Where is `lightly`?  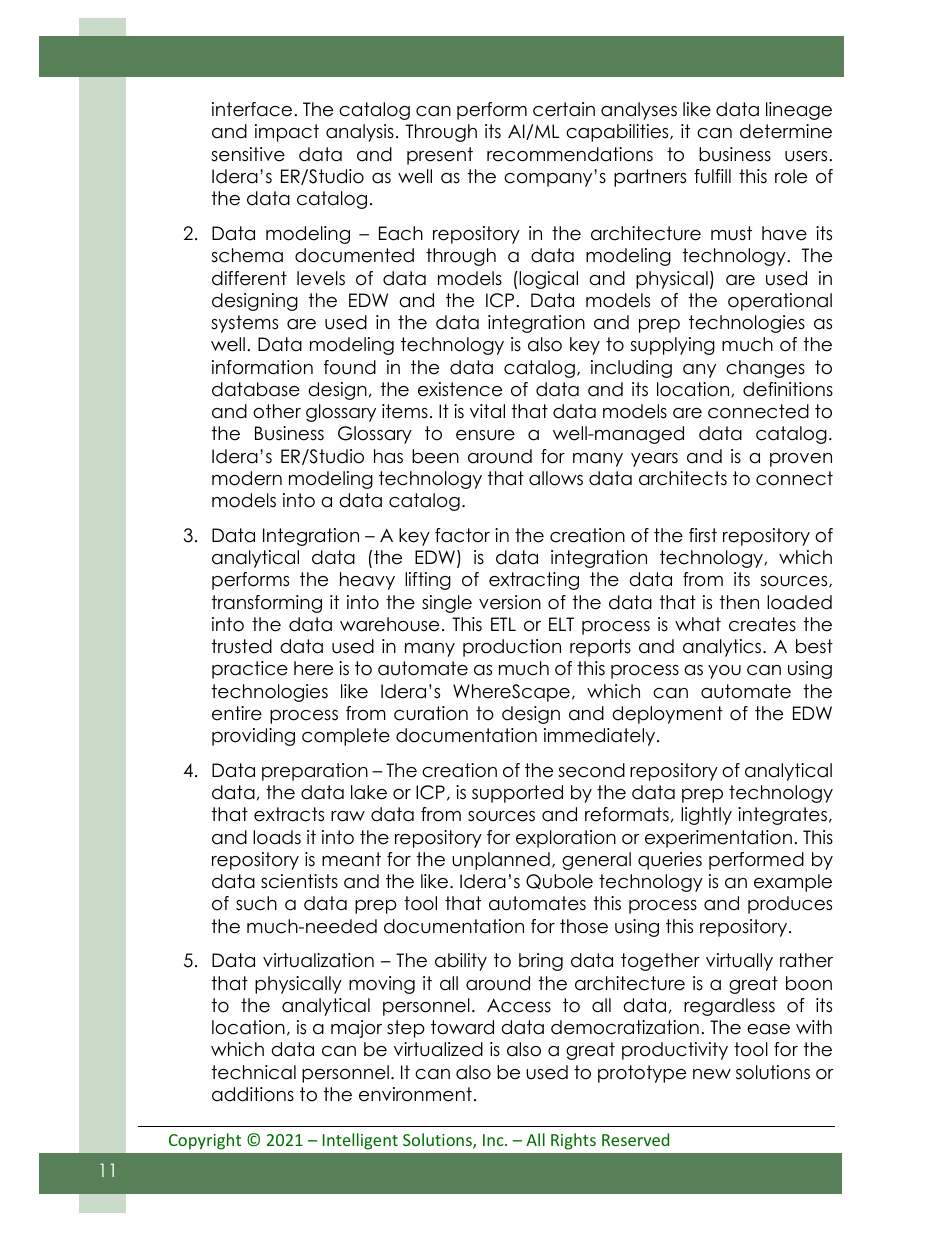
lightly is located at coordinates (706, 816).
